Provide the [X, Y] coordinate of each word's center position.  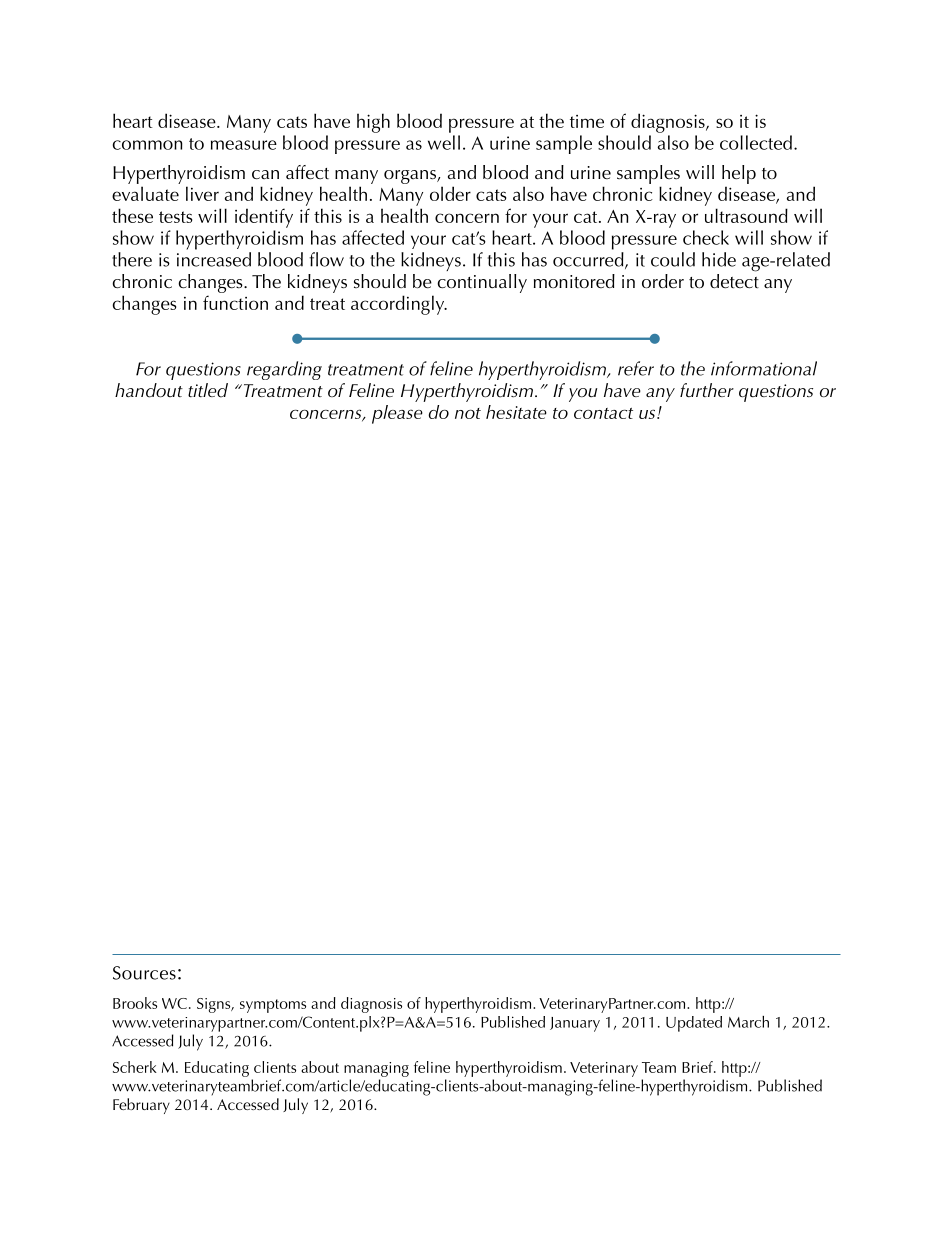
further [707, 390]
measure [244, 145]
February [141, 1106]
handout [149, 390]
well [444, 142]
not [468, 413]
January [575, 1024]
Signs [215, 1005]
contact [603, 413]
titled [208, 390]
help [739, 174]
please [397, 414]
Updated [694, 1024]
